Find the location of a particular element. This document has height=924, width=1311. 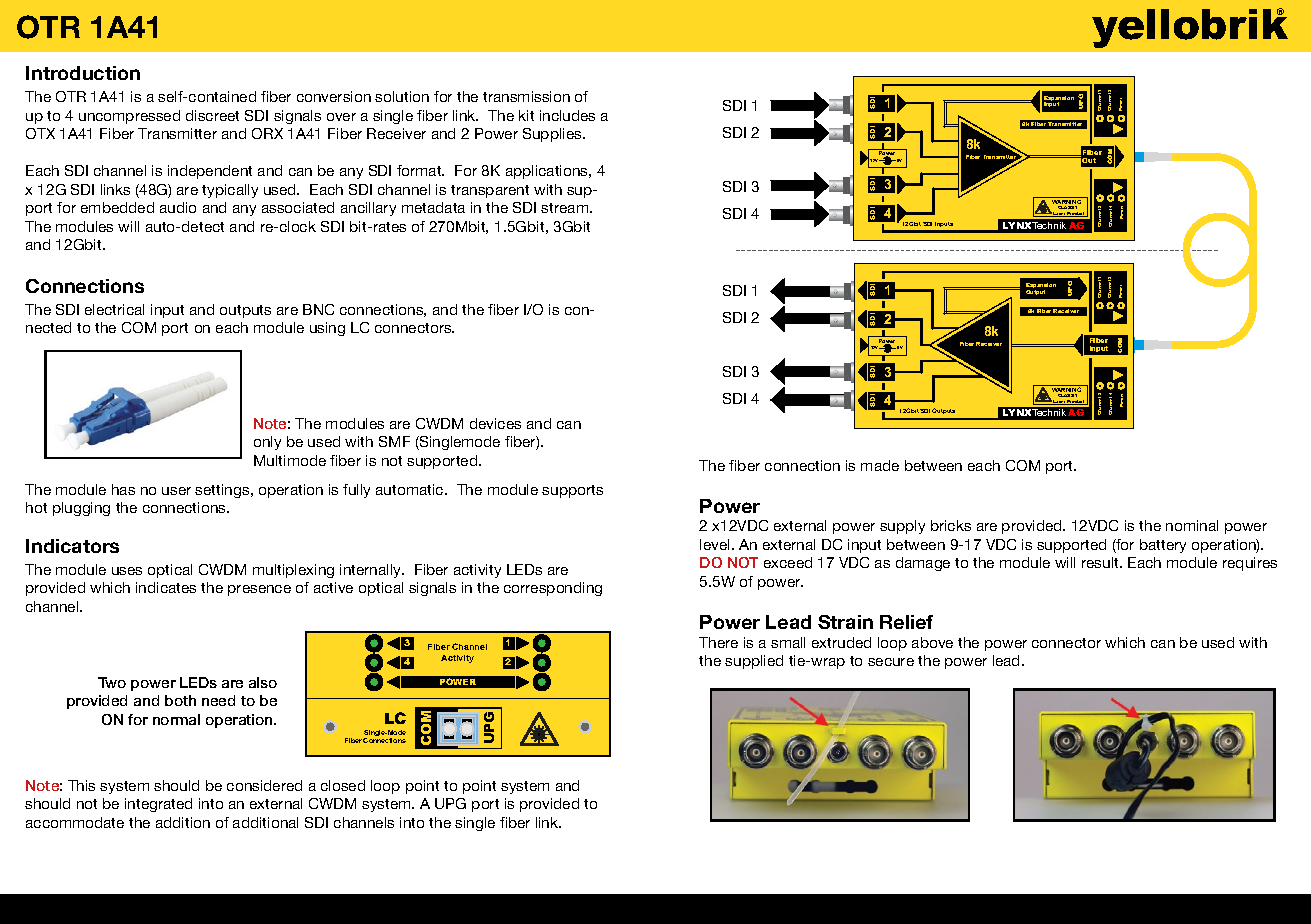

Supplies is located at coordinates (553, 135).
